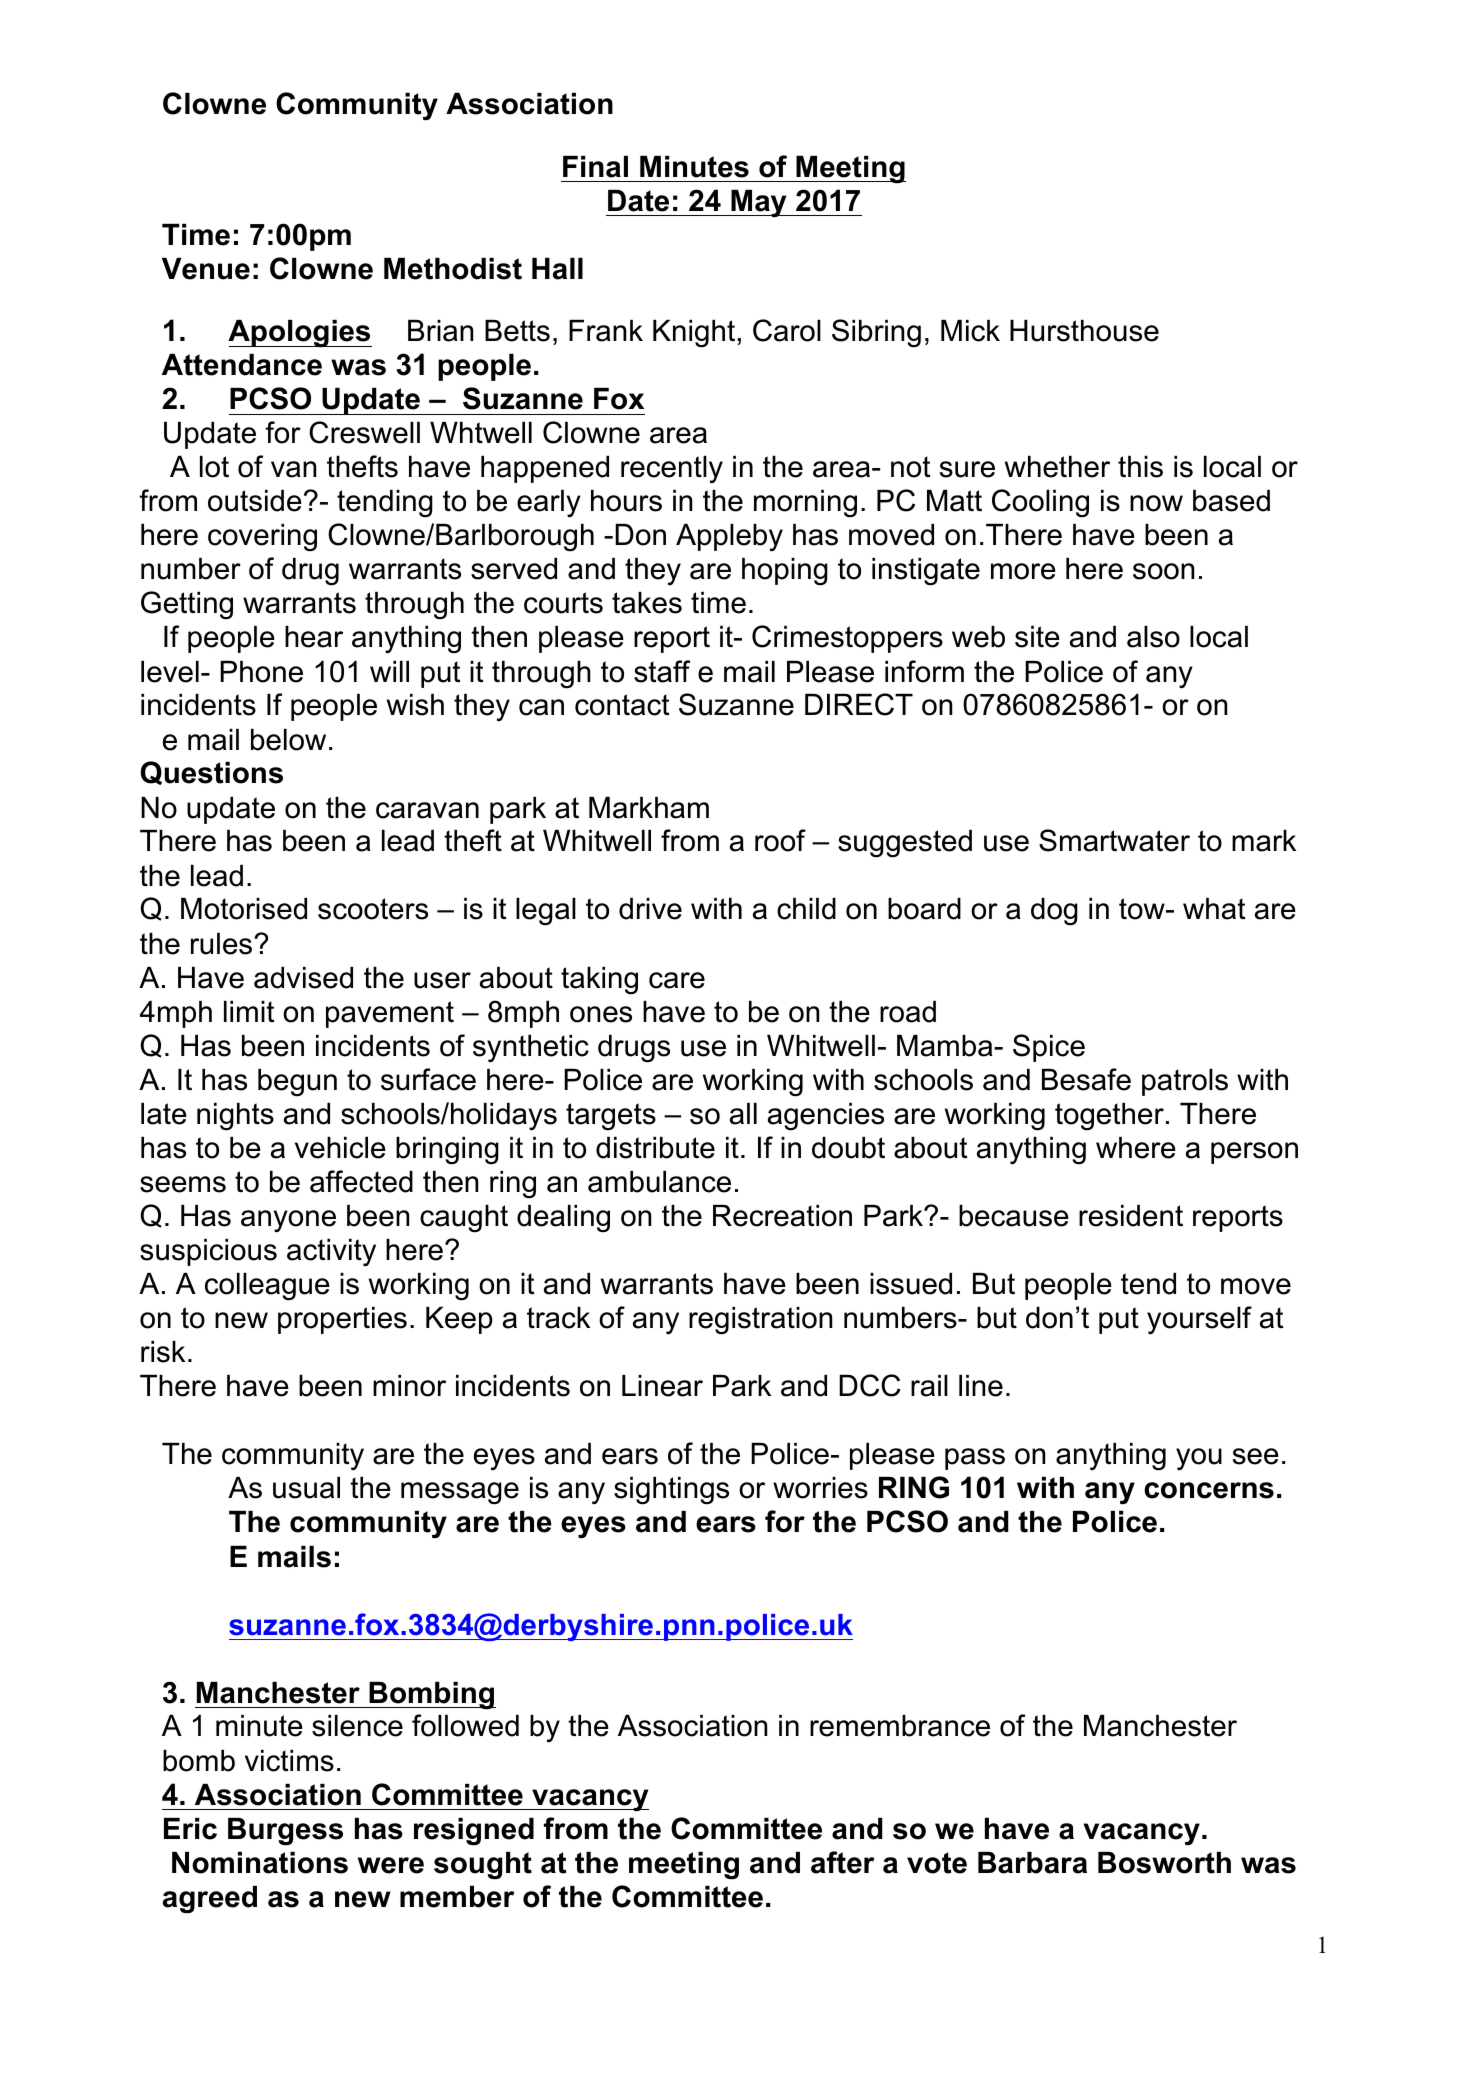  What do you see at coordinates (249, 1011) in the document?
I see `limit` at bounding box center [249, 1011].
